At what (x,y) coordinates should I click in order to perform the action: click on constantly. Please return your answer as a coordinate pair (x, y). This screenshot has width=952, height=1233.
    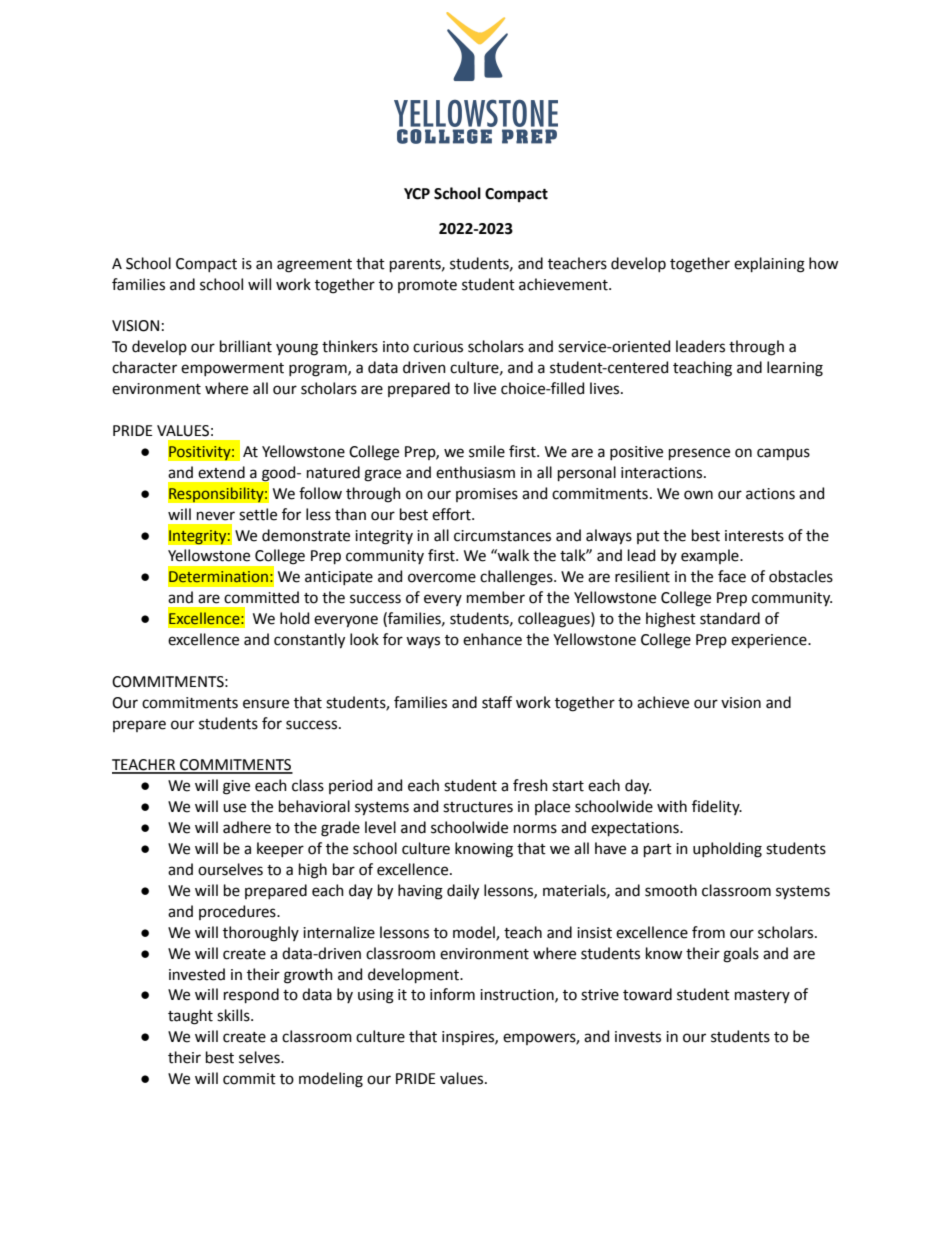
    Looking at the image, I should click on (309, 641).
